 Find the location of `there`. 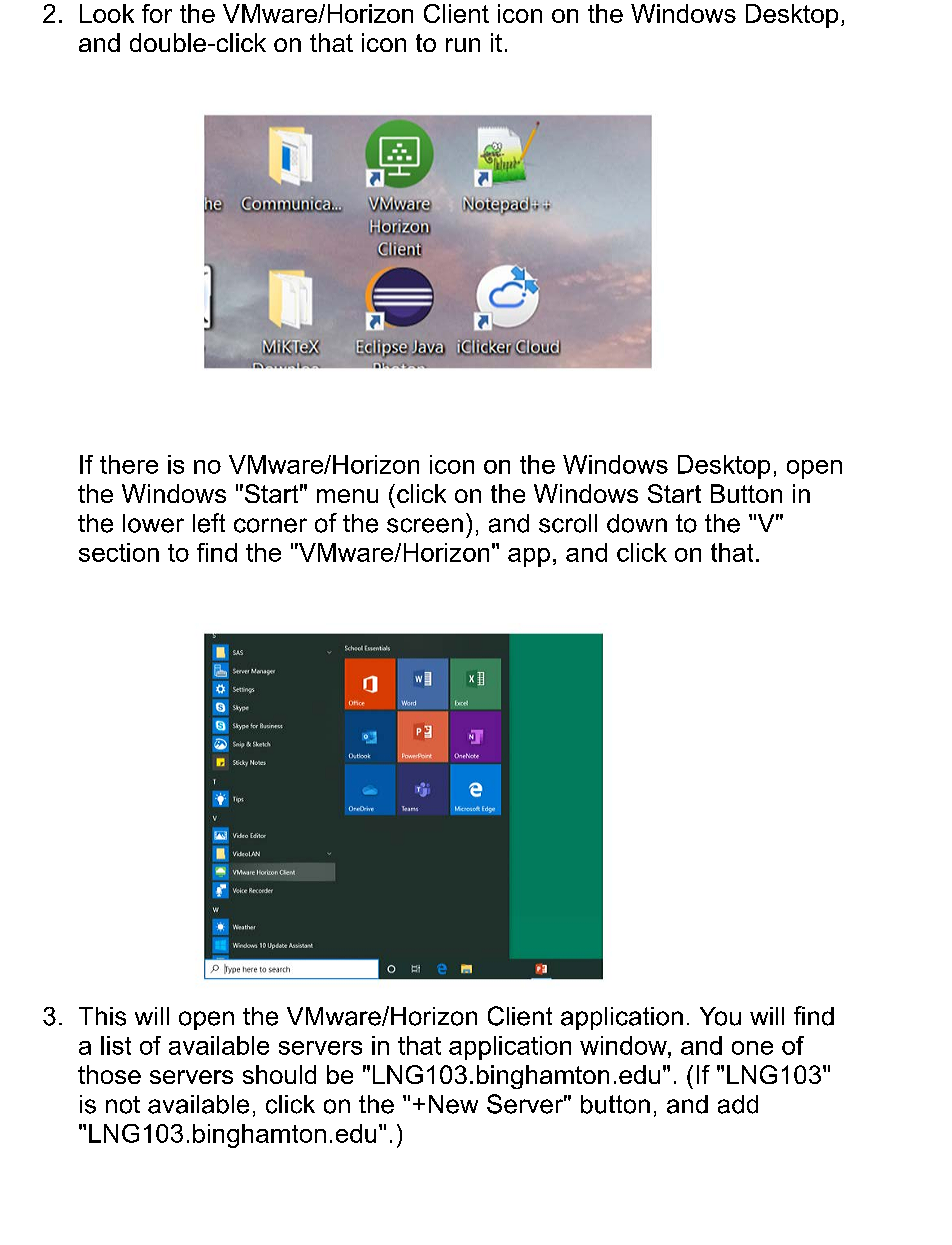

there is located at coordinates (129, 464).
